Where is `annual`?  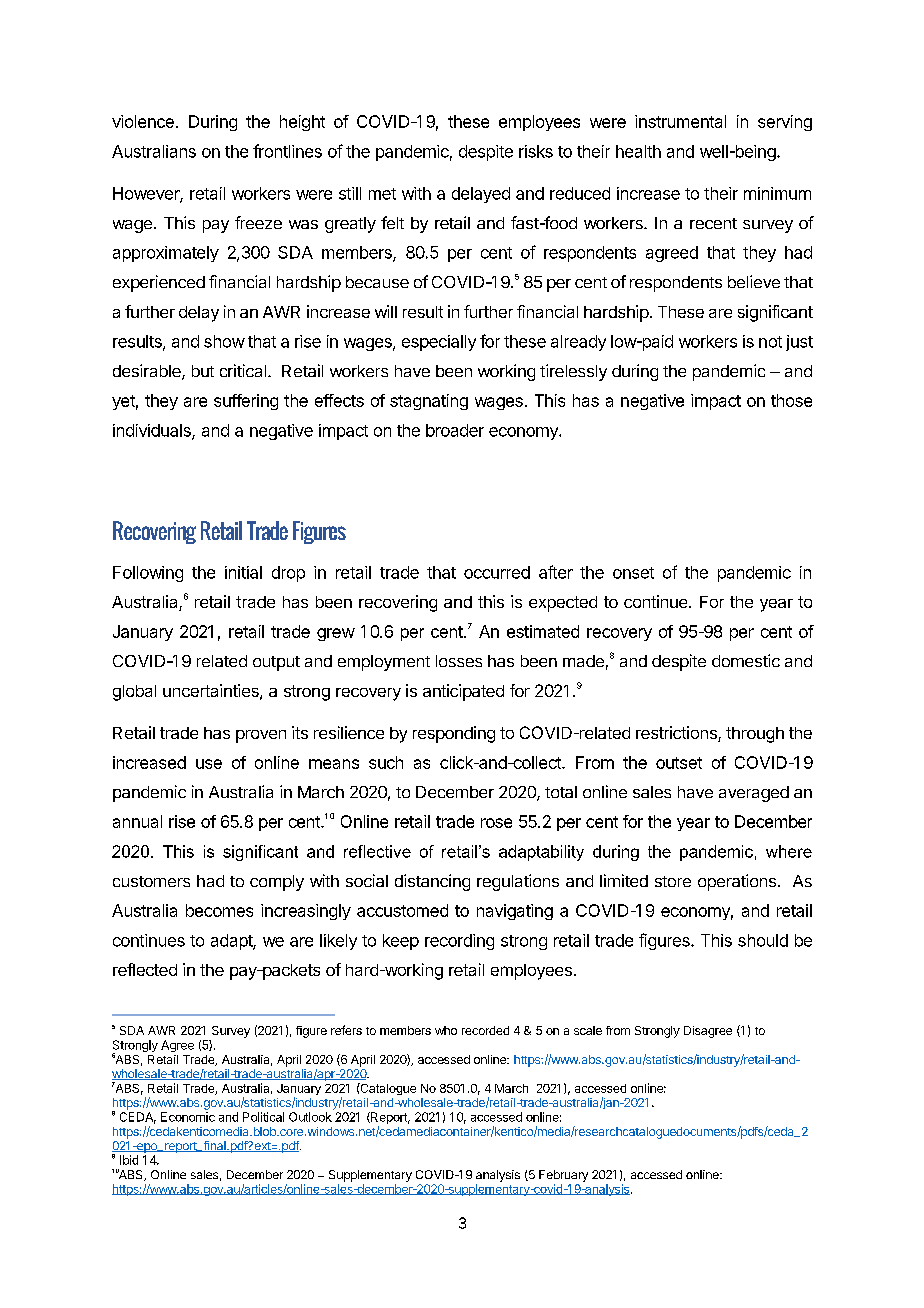 annual is located at coordinates (137, 821).
